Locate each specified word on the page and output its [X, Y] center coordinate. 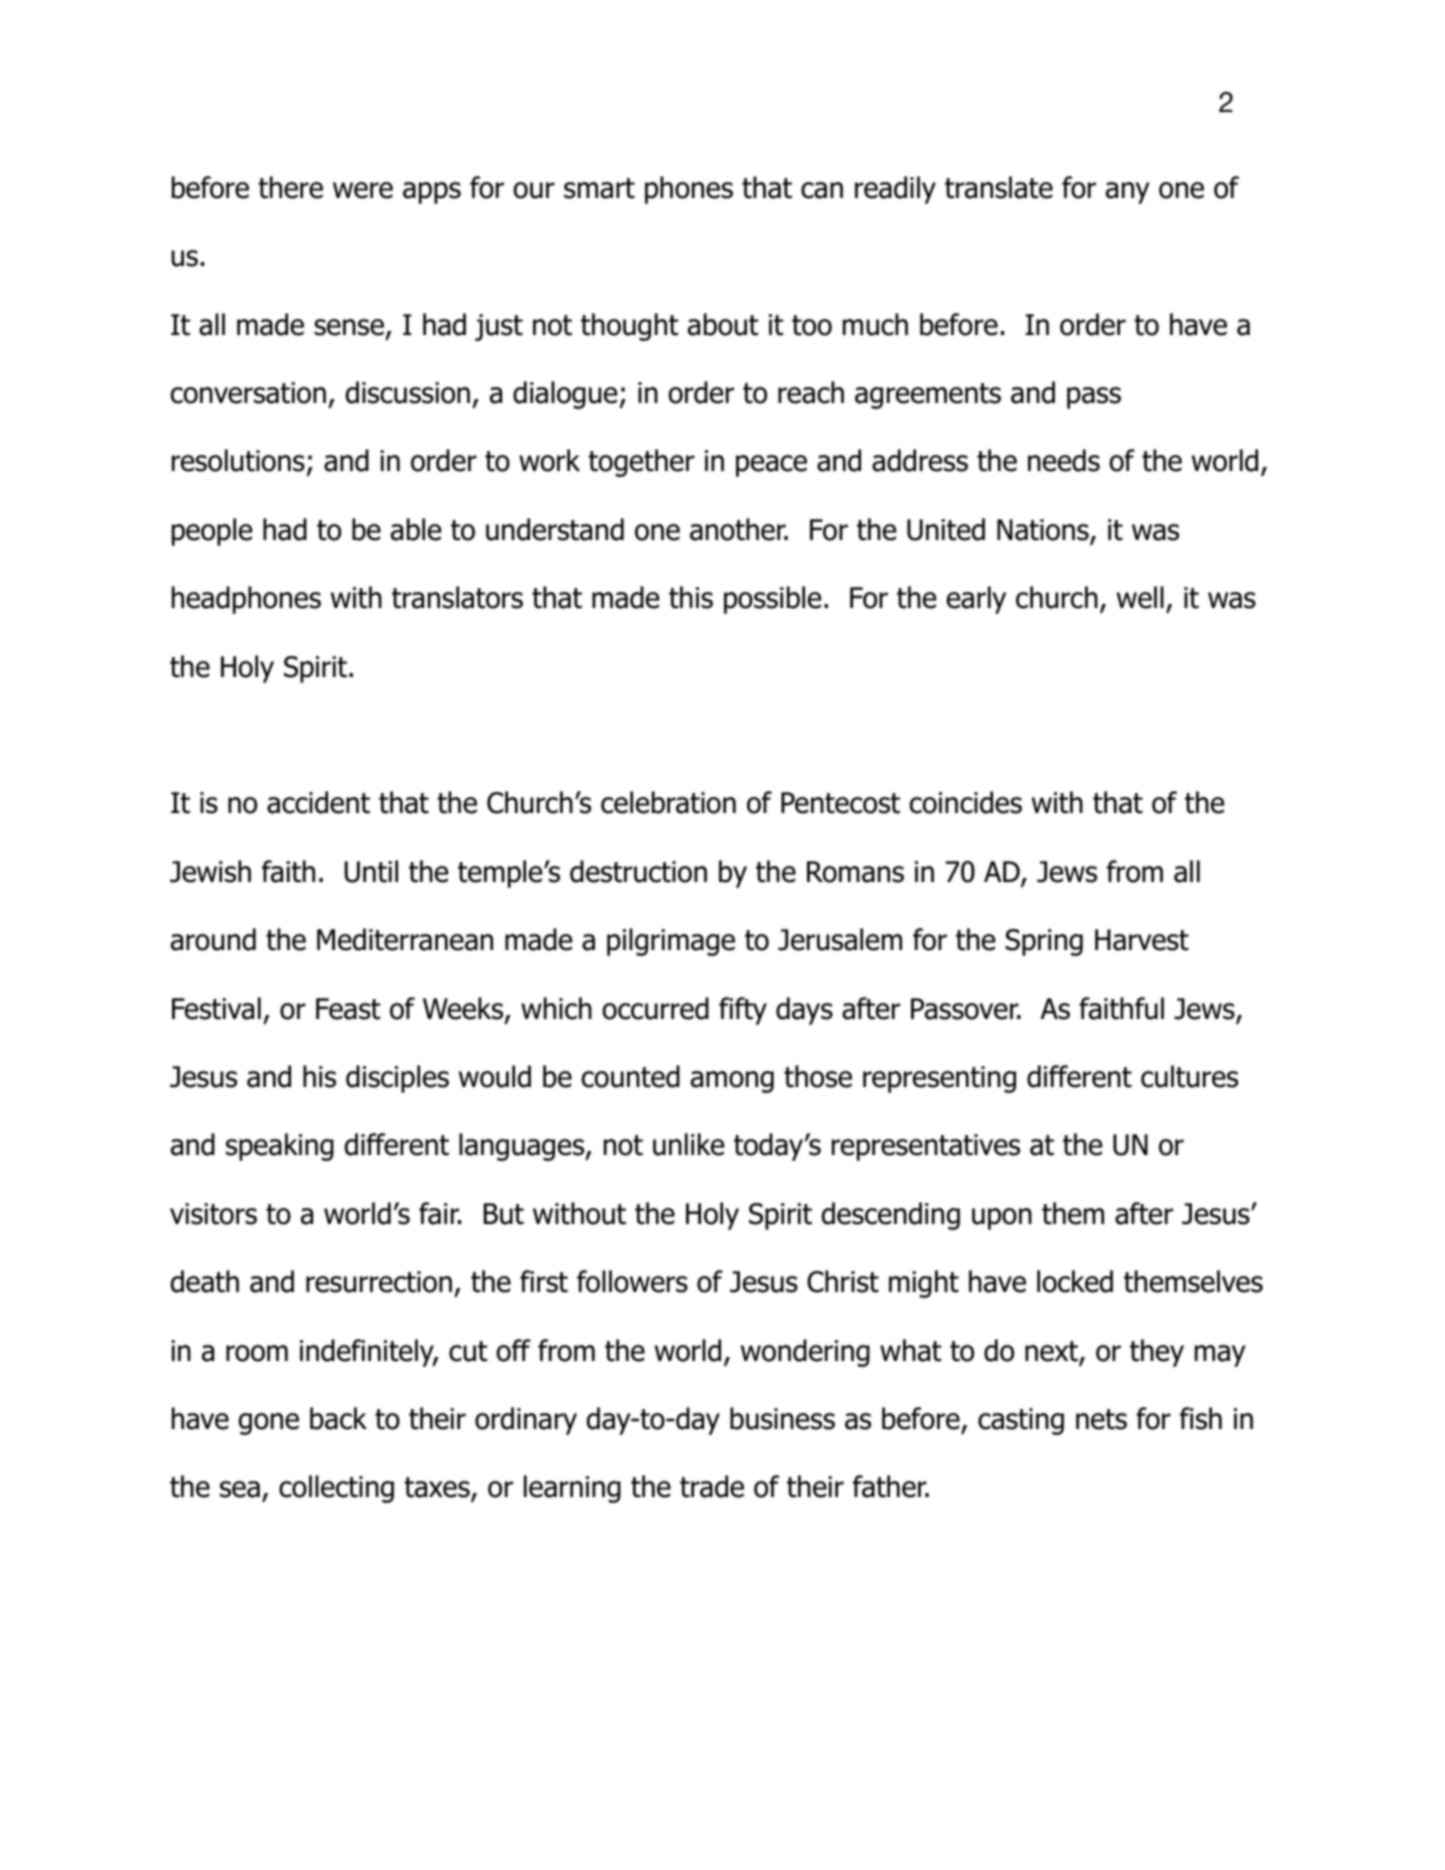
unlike [688, 1144]
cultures [1189, 1076]
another [738, 529]
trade [712, 1486]
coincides [966, 802]
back [338, 1418]
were [363, 190]
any [1128, 193]
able [416, 529]
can [822, 190]
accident [318, 802]
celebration [668, 802]
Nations [1044, 531]
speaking [280, 1147]
